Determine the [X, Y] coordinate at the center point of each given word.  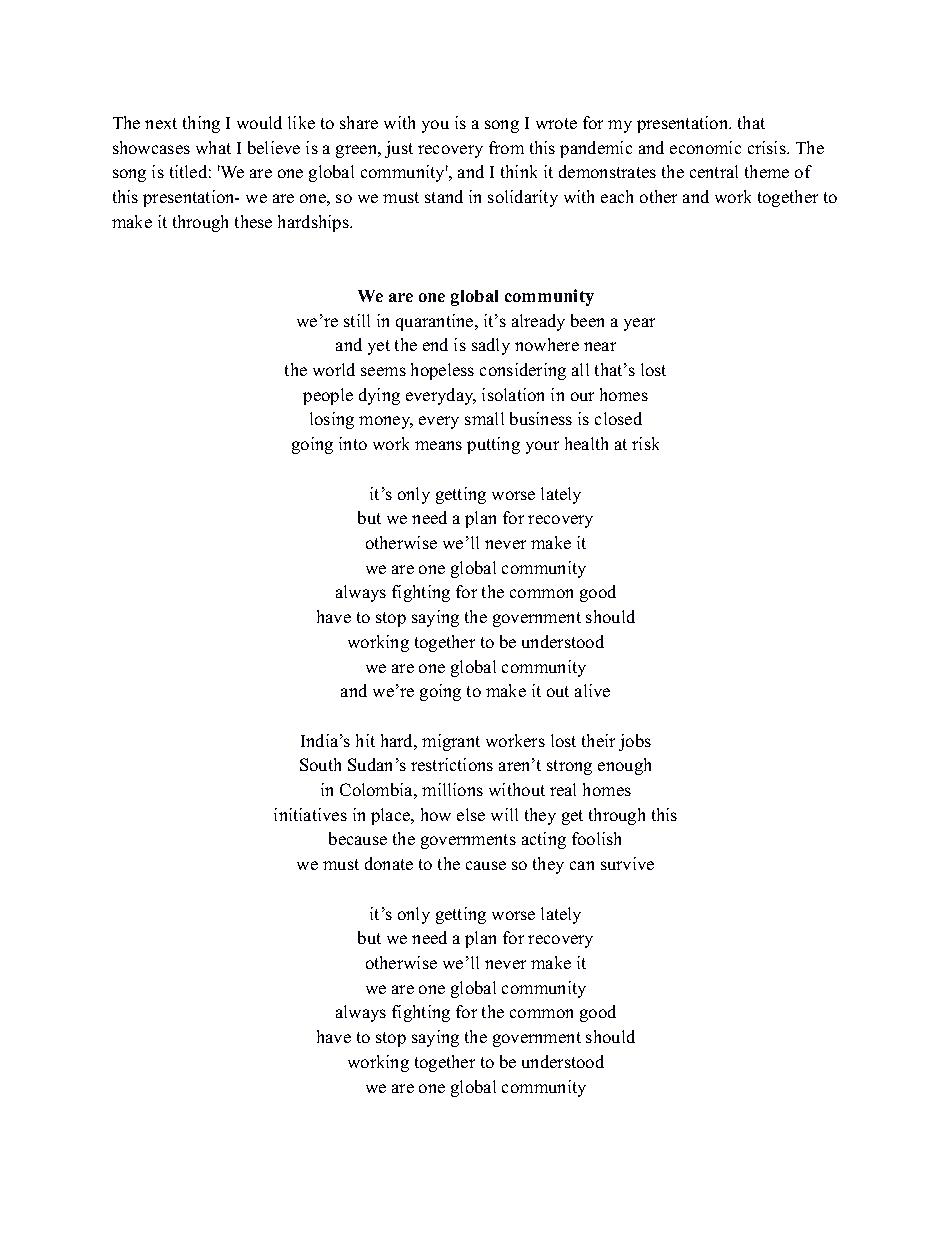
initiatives [310, 814]
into [353, 443]
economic [705, 147]
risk [645, 443]
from [506, 147]
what [213, 147]
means [438, 445]
